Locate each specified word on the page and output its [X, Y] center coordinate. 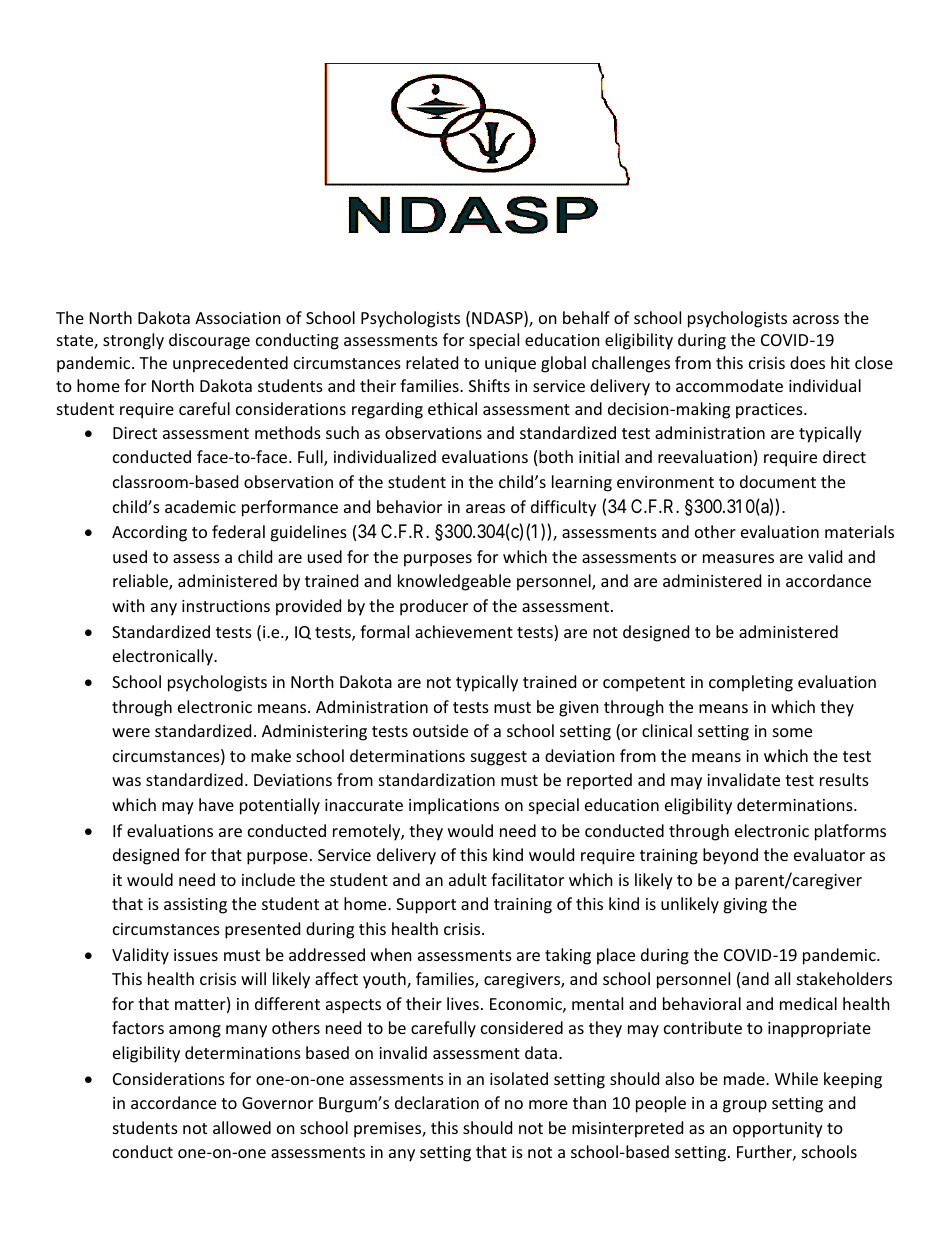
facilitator [527, 879]
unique [510, 365]
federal [238, 531]
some [792, 732]
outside [440, 730]
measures [738, 558]
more [548, 1104]
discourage [209, 341]
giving [745, 906]
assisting [195, 906]
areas [485, 508]
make [271, 755]
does [807, 362]
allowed [242, 1127]
